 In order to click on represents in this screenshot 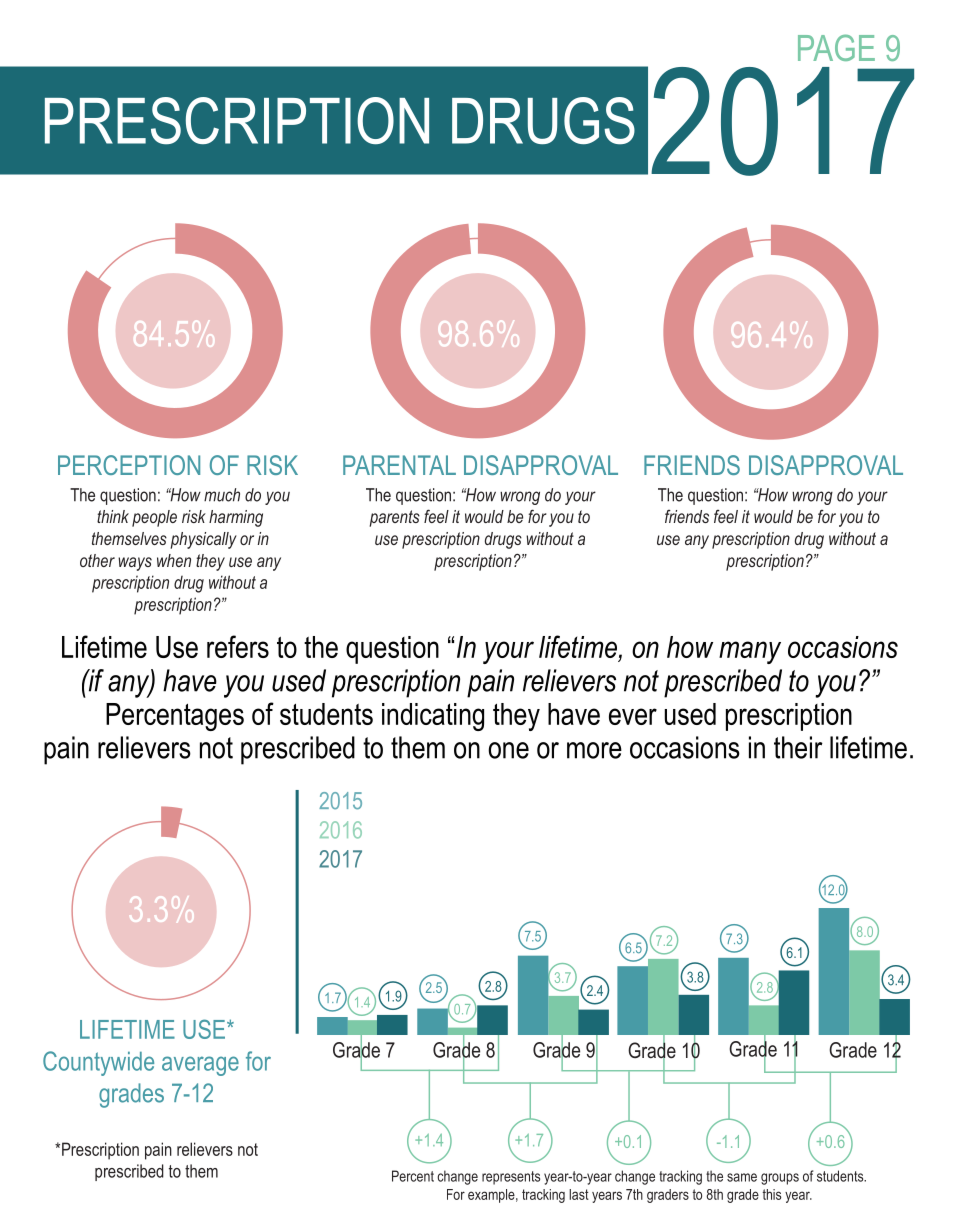, I will do `click(511, 1178)`.
